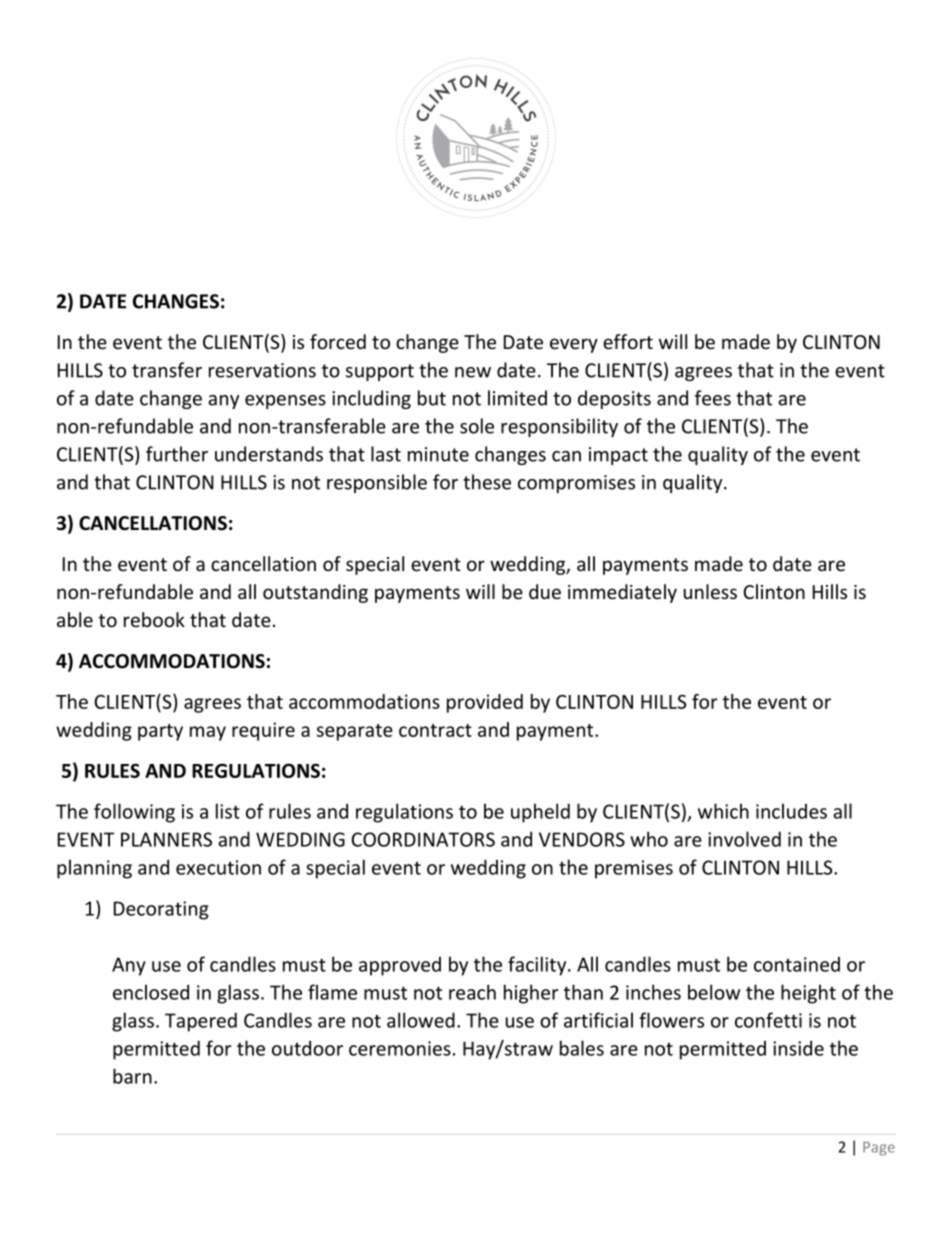 The height and width of the screenshot is (1233, 952). I want to click on barn, so click(132, 1076).
